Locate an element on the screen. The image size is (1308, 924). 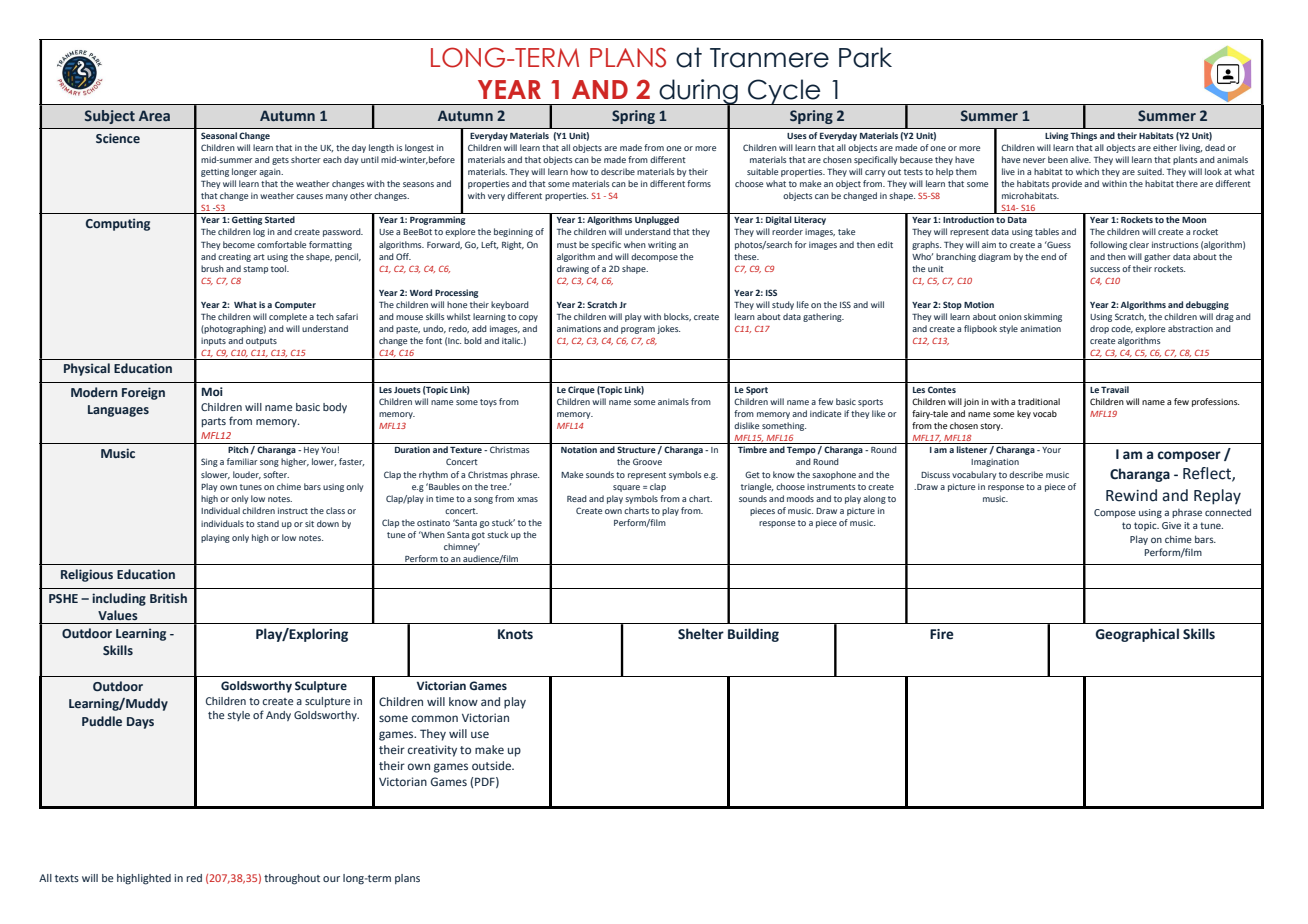
brush is located at coordinates (212, 268).
